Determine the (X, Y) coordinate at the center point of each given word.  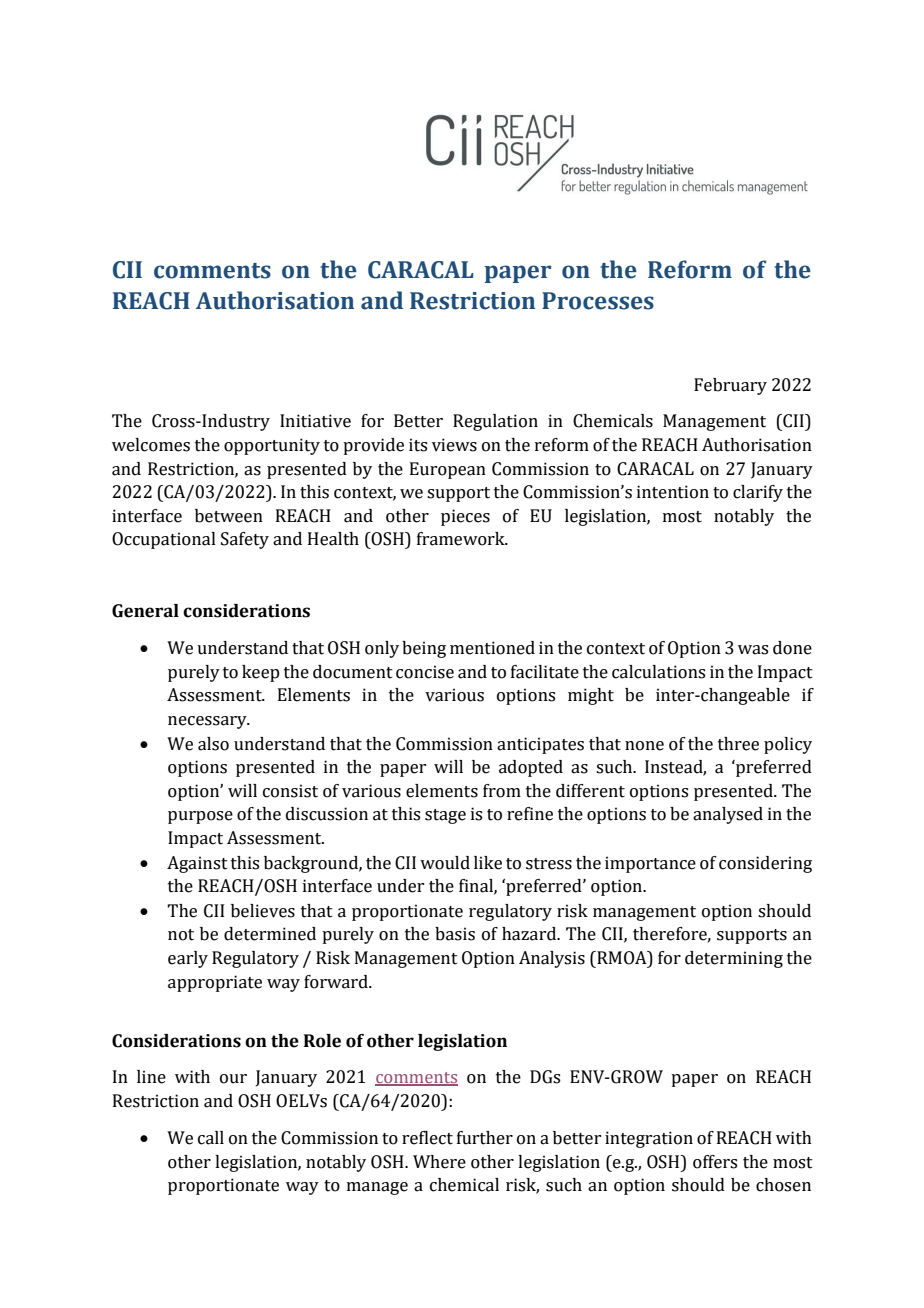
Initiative (315, 421)
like (488, 863)
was (753, 650)
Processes (598, 301)
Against (197, 864)
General (145, 611)
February (730, 386)
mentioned (492, 648)
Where (439, 1162)
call (211, 1138)
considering (765, 864)
